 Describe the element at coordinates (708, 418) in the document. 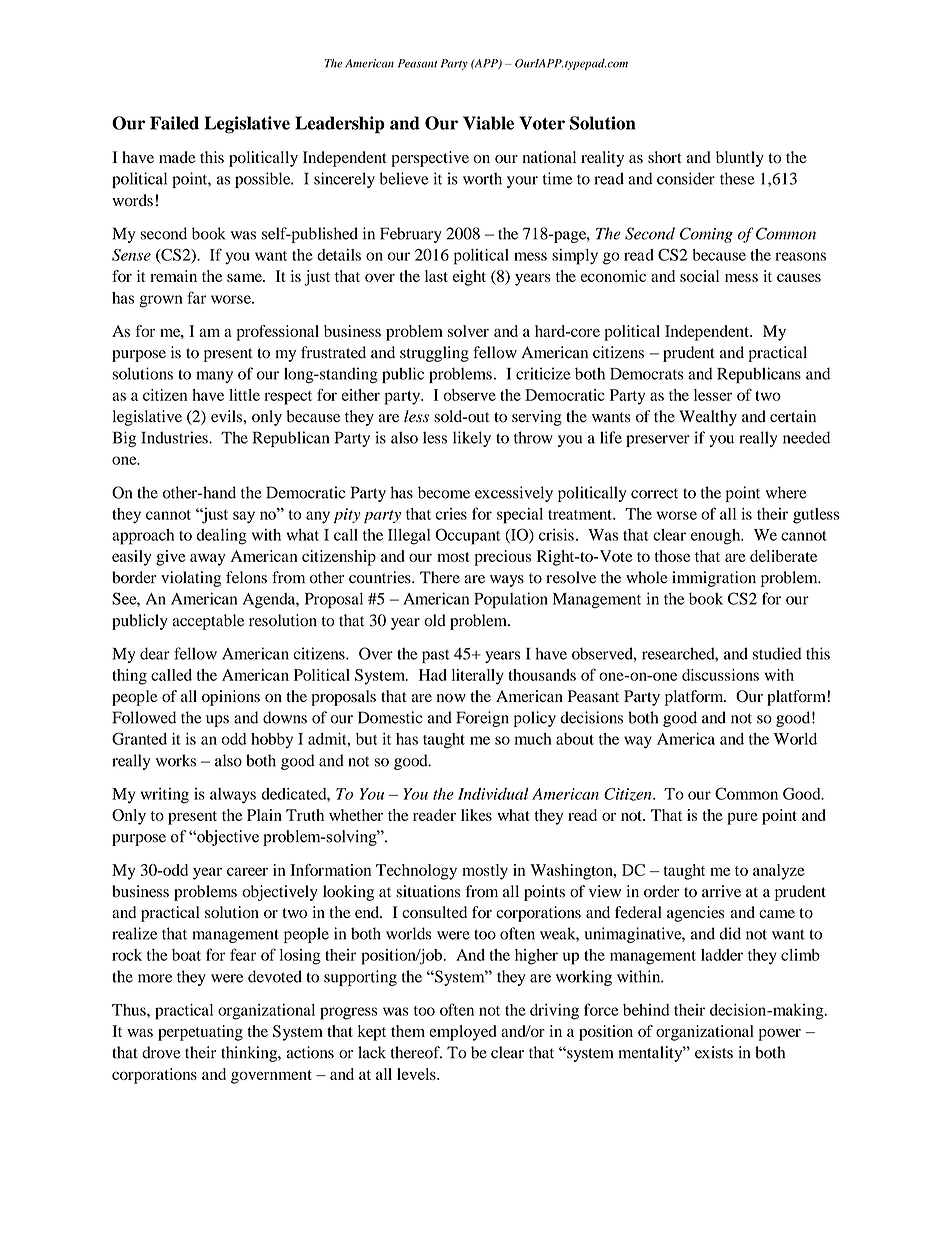

I see `Wealthy` at that location.
